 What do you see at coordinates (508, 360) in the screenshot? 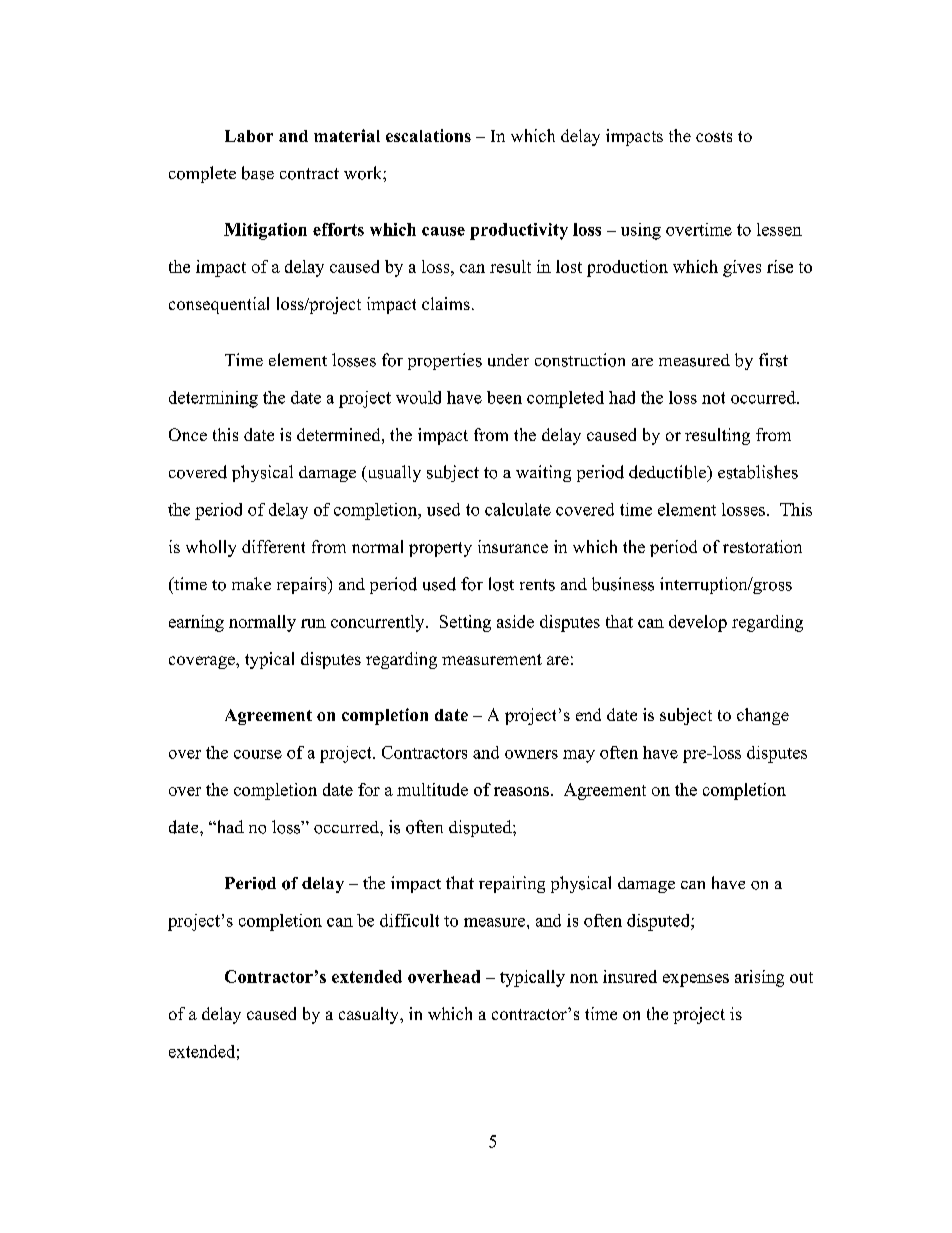
I see `under` at bounding box center [508, 360].
